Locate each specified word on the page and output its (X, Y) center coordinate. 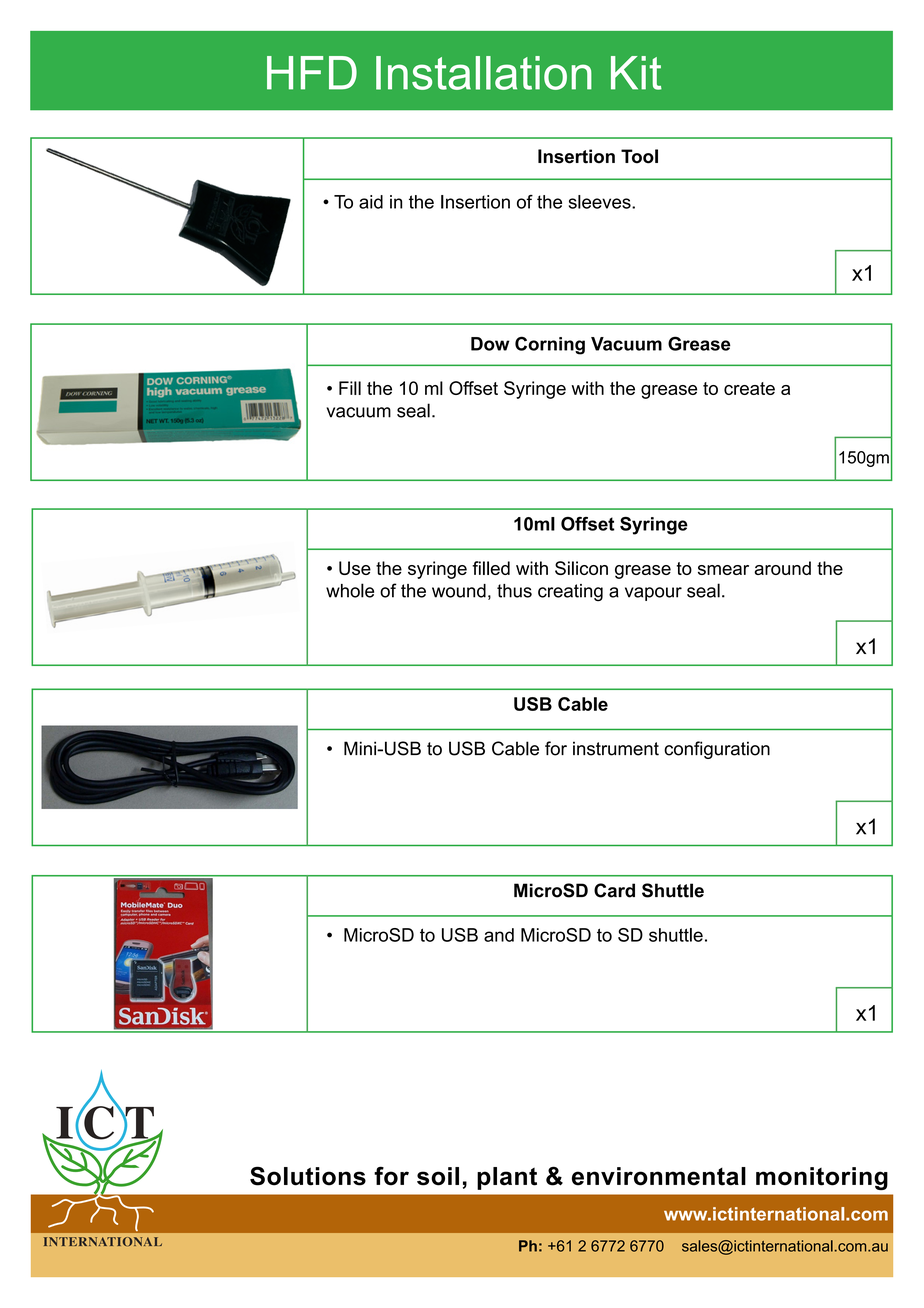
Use (355, 568)
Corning (550, 345)
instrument (616, 748)
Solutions (308, 1176)
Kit (636, 73)
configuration (717, 750)
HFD (312, 73)
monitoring (822, 1178)
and (499, 935)
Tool (639, 156)
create (749, 388)
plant (507, 1178)
